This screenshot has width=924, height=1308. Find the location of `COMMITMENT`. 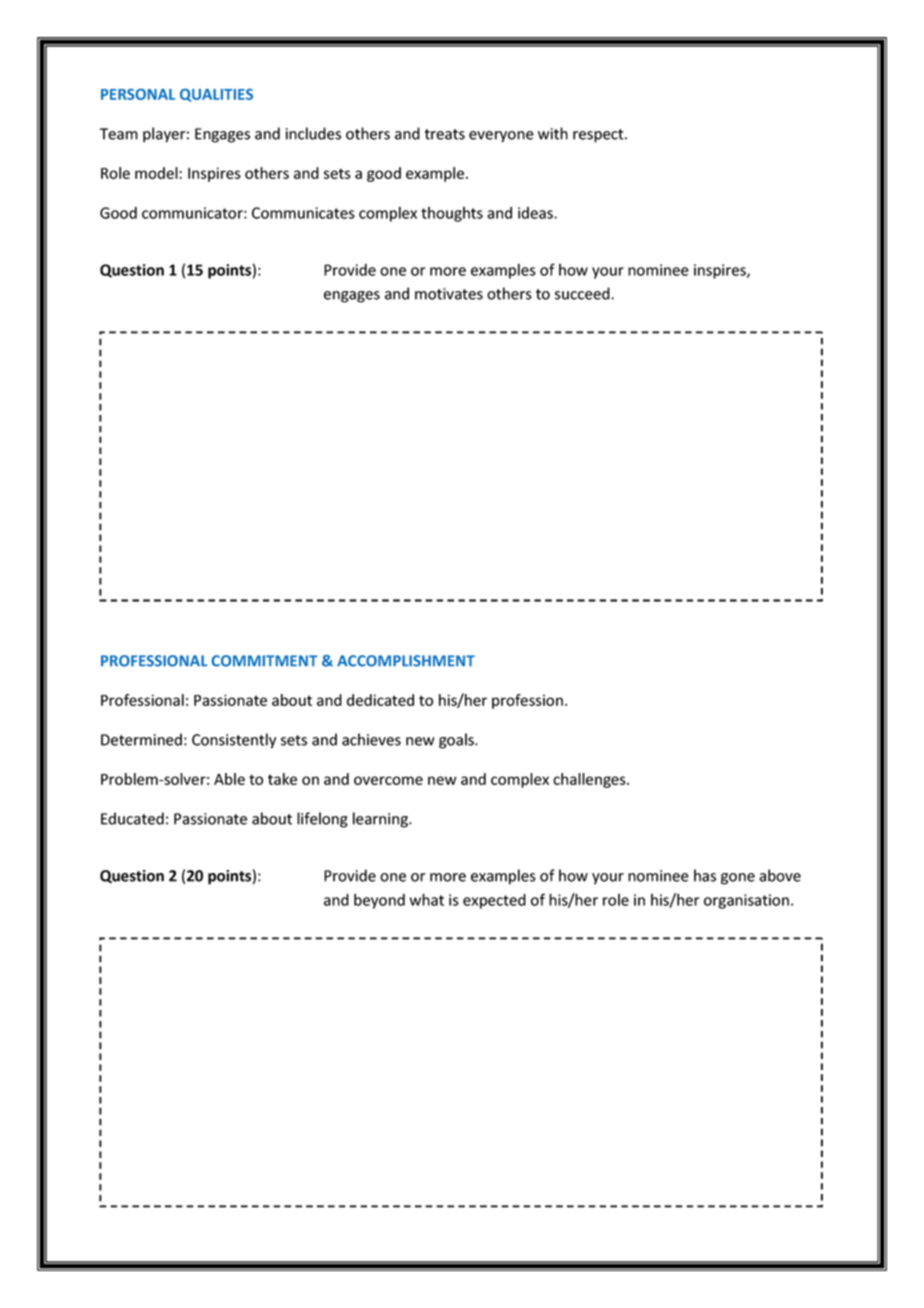

COMMITMENT is located at coordinates (265, 661).
